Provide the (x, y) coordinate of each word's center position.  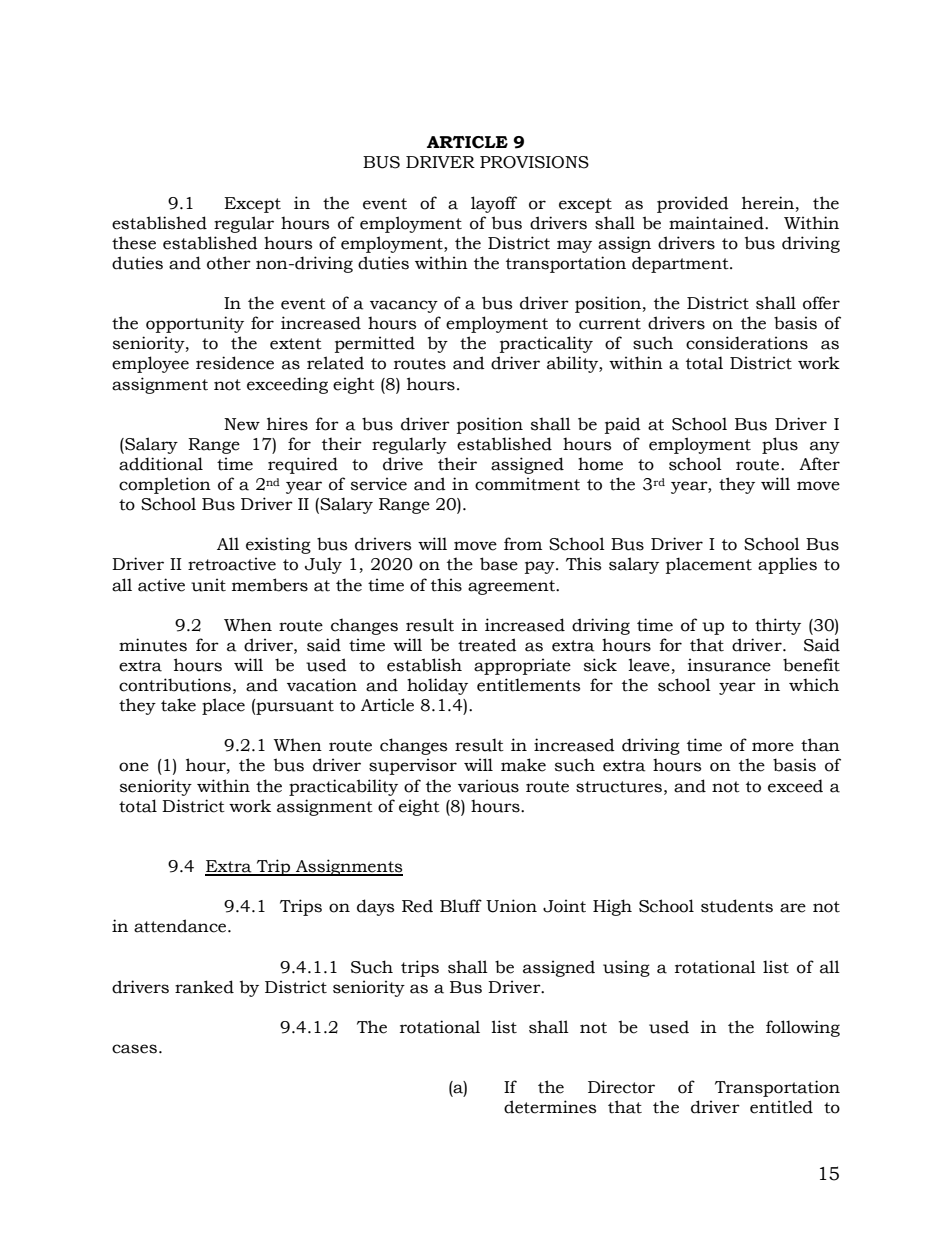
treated (487, 645)
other (229, 263)
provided (693, 204)
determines (550, 1107)
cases (134, 1049)
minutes (153, 645)
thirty (778, 626)
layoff (494, 204)
